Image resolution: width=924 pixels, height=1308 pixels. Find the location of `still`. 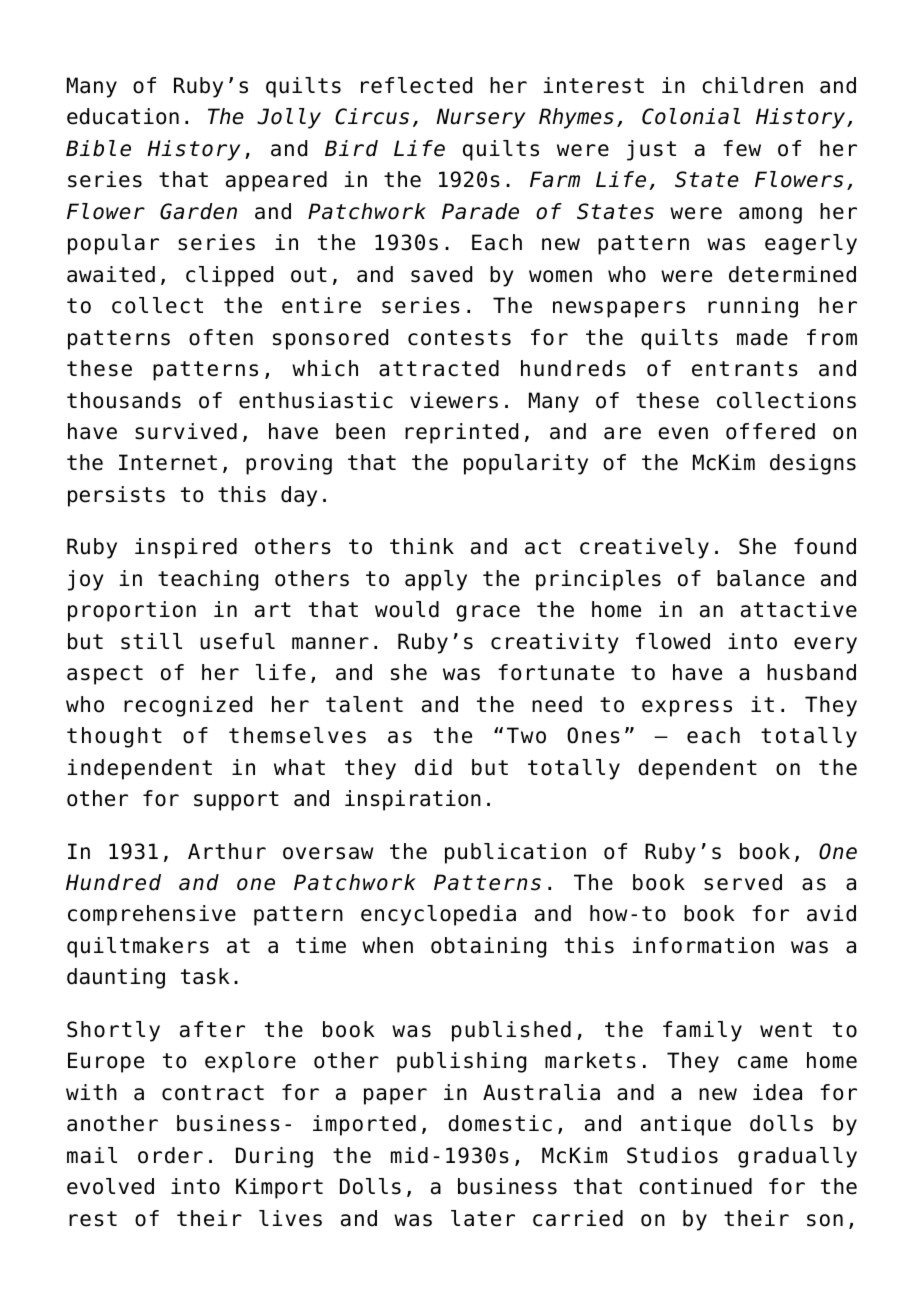

still is located at coordinates (151, 641).
